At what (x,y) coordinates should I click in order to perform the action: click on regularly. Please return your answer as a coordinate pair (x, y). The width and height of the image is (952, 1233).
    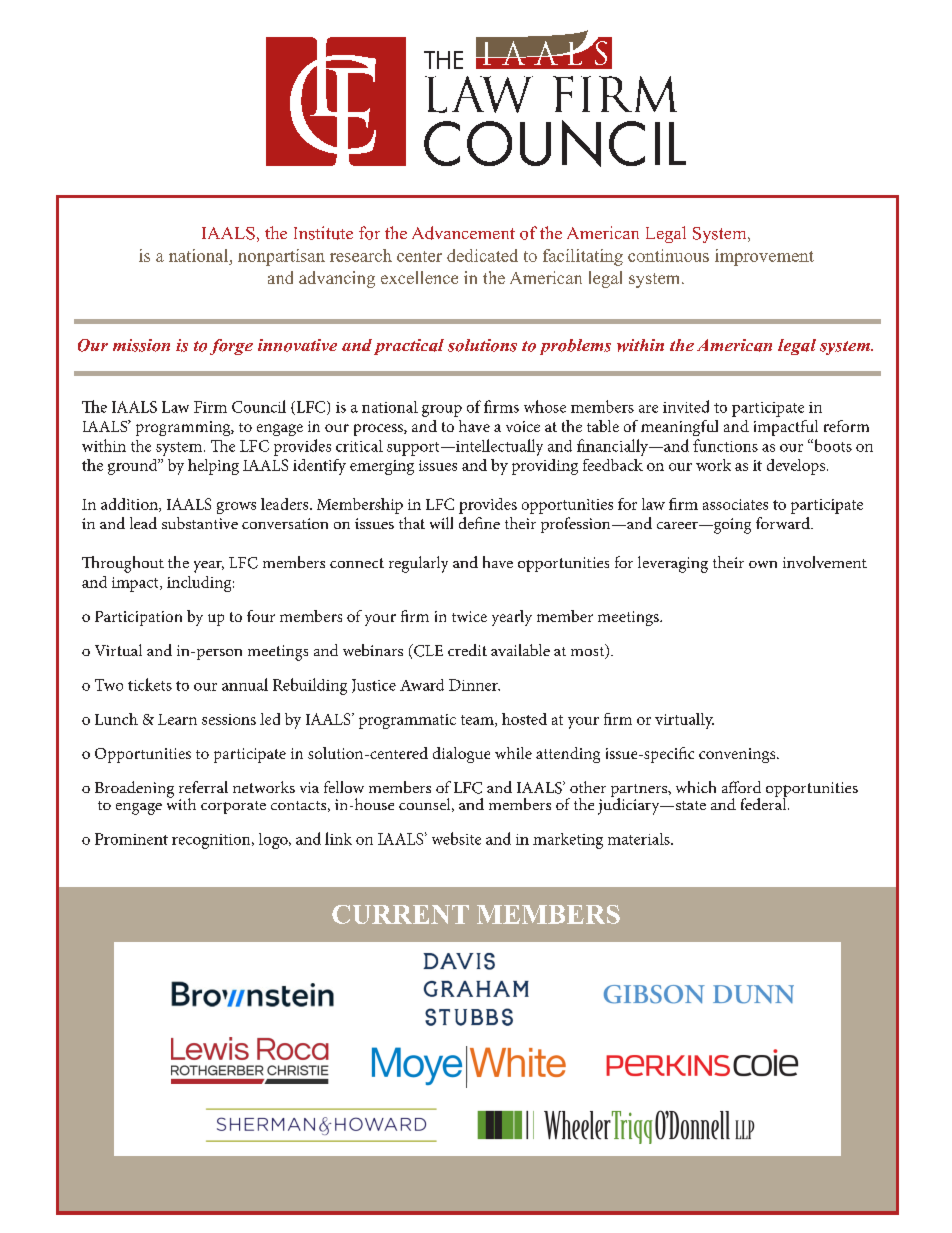
    Looking at the image, I should click on (418, 564).
